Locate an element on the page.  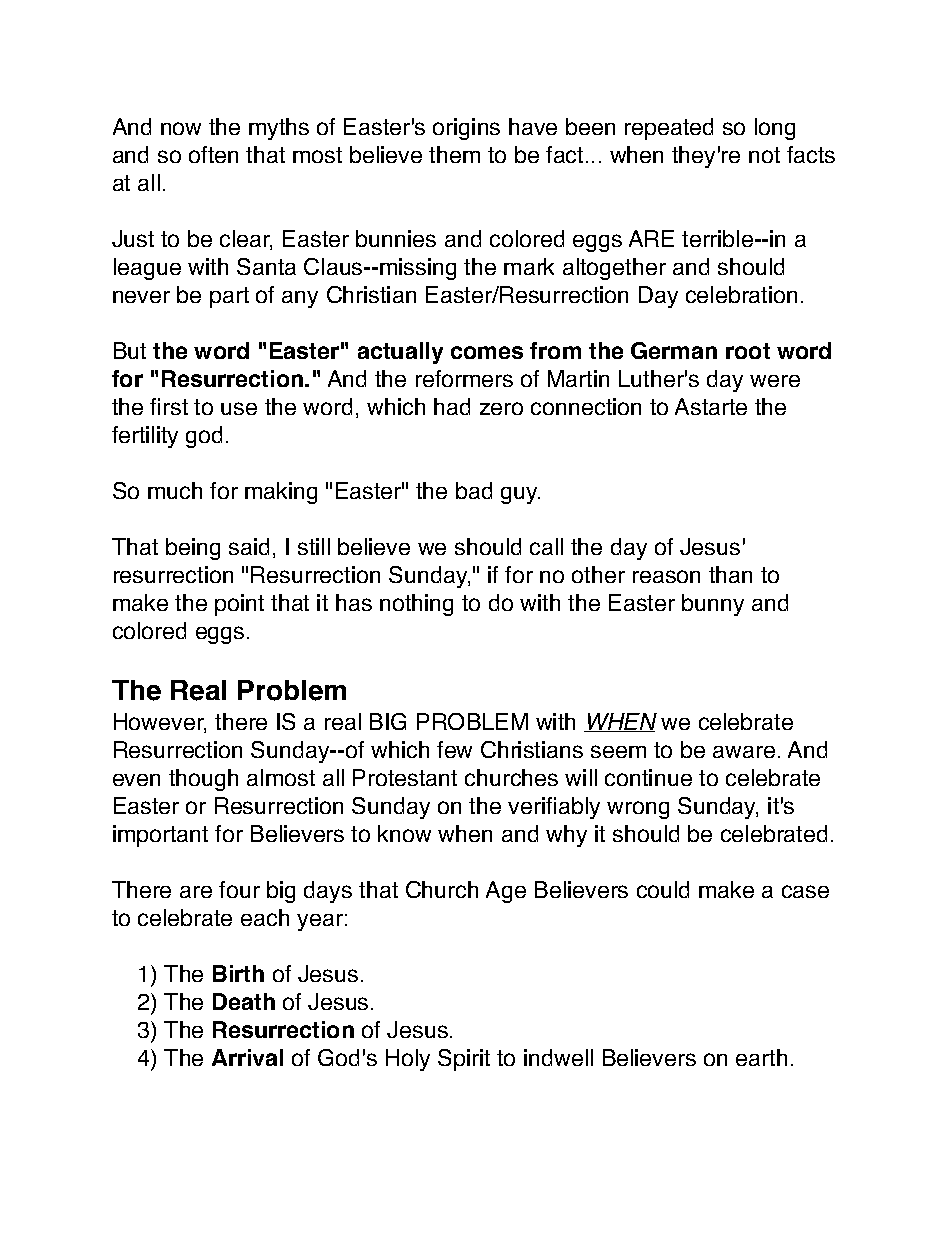
often is located at coordinates (213, 154).
